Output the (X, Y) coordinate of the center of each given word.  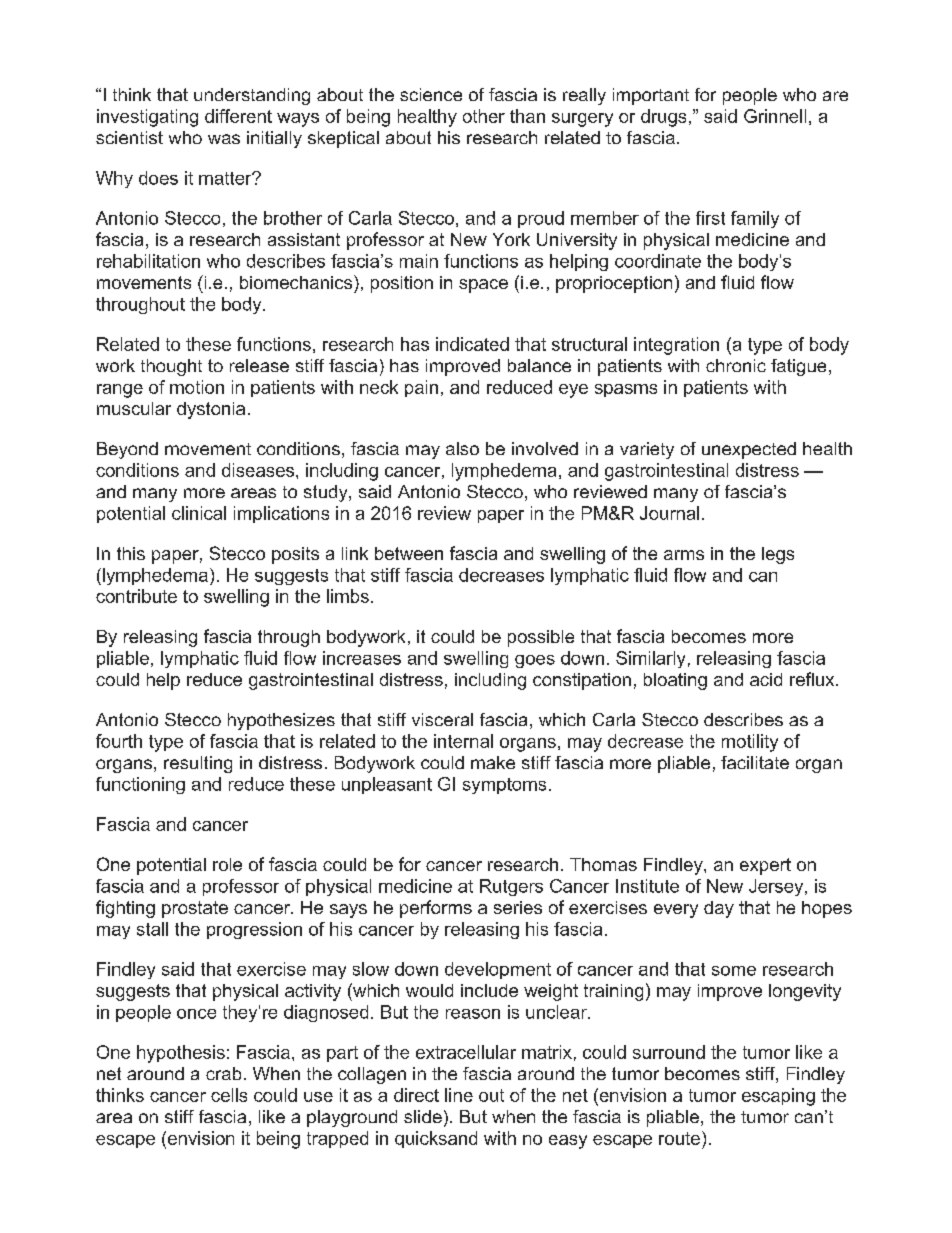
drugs (663, 118)
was (224, 139)
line (459, 1095)
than (527, 116)
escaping (778, 1097)
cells (229, 1095)
